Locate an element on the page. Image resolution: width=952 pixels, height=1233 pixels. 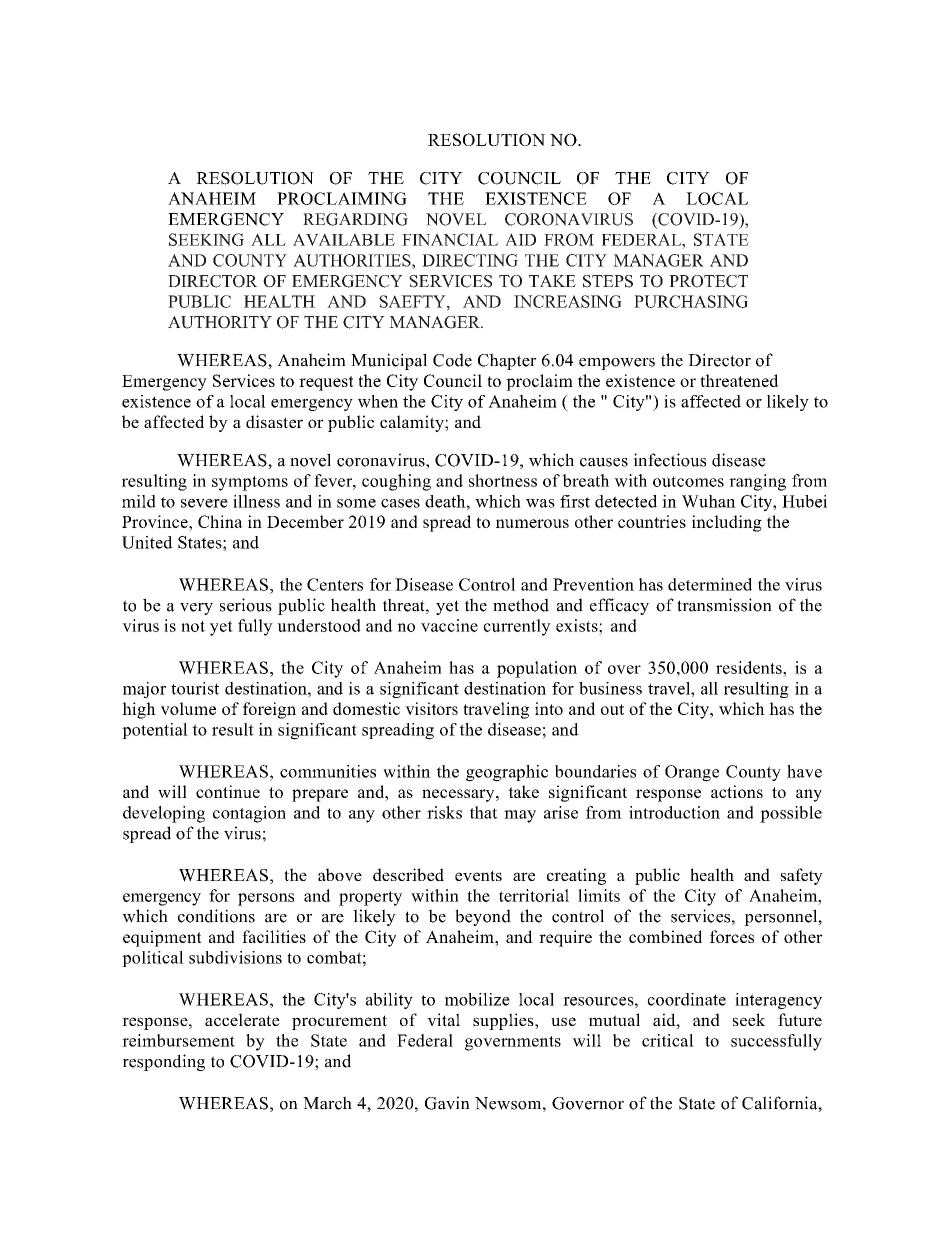
actions is located at coordinates (737, 791).
